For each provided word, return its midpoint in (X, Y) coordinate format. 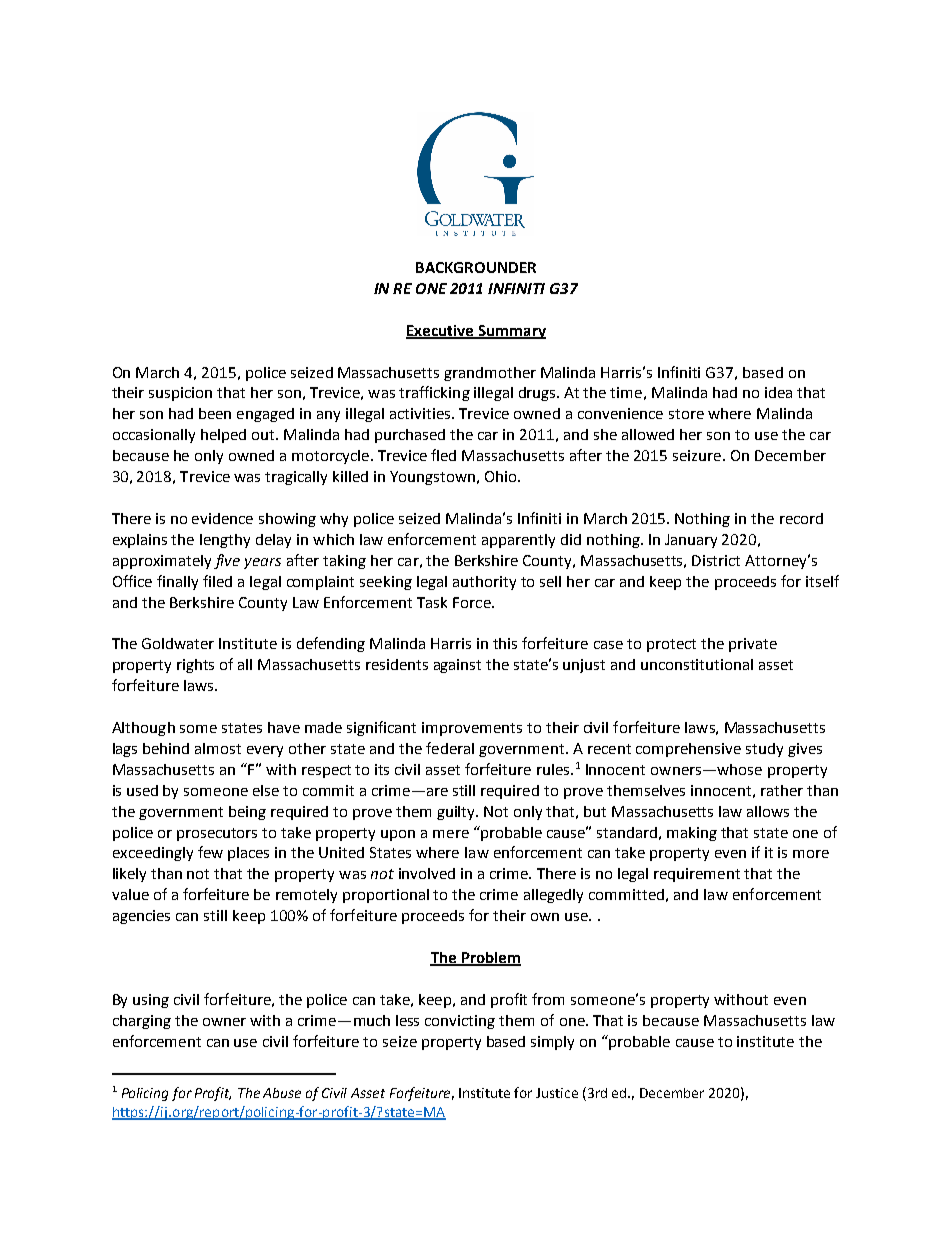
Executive (441, 331)
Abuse (282, 1093)
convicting (460, 1022)
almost (218, 748)
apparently (518, 541)
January (691, 541)
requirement (697, 875)
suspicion (180, 394)
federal (450, 748)
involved (427, 873)
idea (778, 392)
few (210, 852)
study (764, 750)
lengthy (225, 541)
